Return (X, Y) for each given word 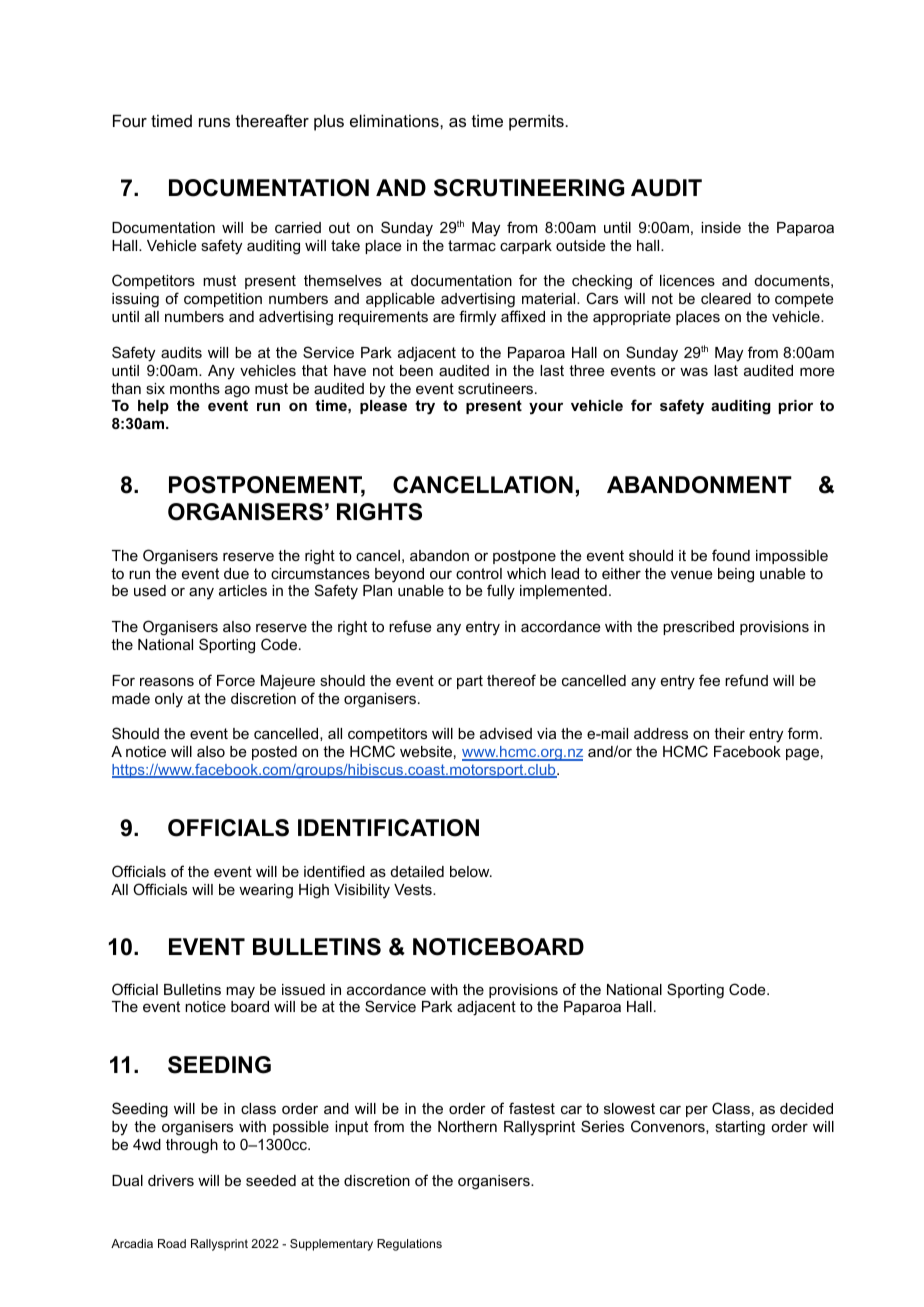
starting (740, 1128)
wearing (266, 891)
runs (214, 122)
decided (806, 1108)
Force (236, 680)
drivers (171, 1180)
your (546, 408)
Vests (414, 889)
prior (796, 407)
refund (746, 680)
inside (721, 227)
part (470, 682)
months (195, 388)
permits (537, 122)
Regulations (409, 1245)
